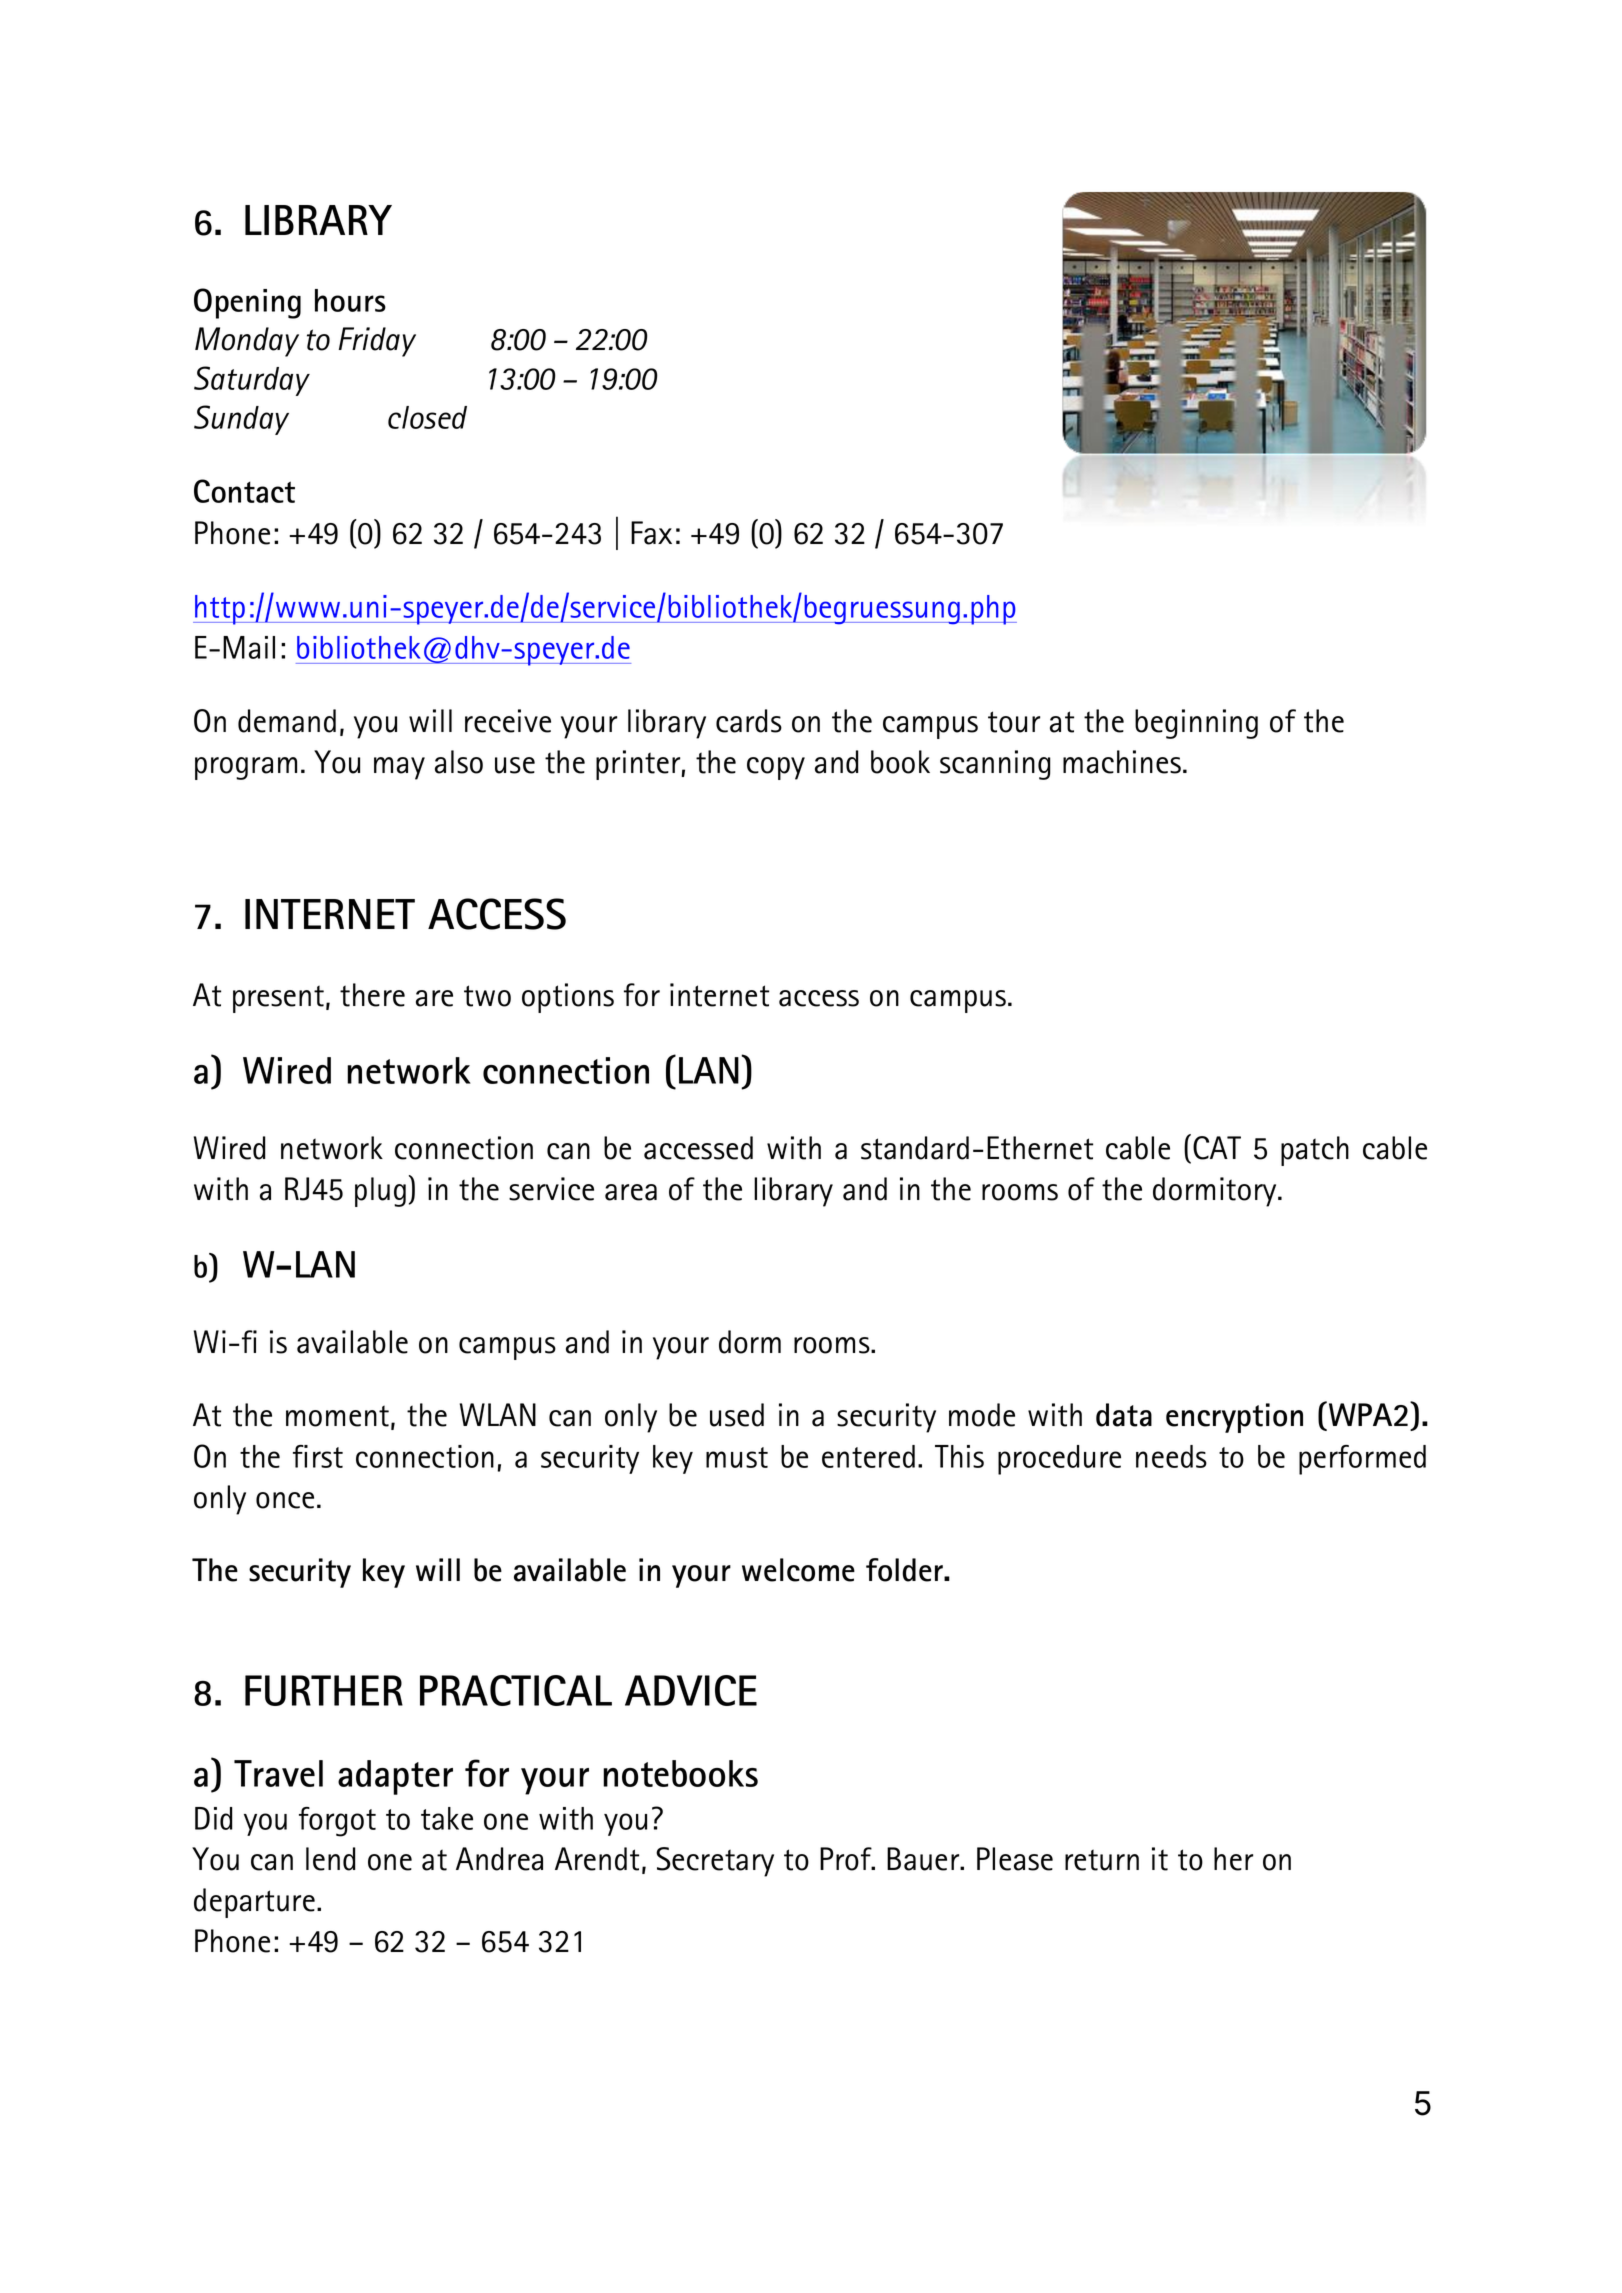 The height and width of the screenshot is (2293, 1622). Describe the element at coordinates (651, 533) in the screenshot. I see `Fax` at that location.
